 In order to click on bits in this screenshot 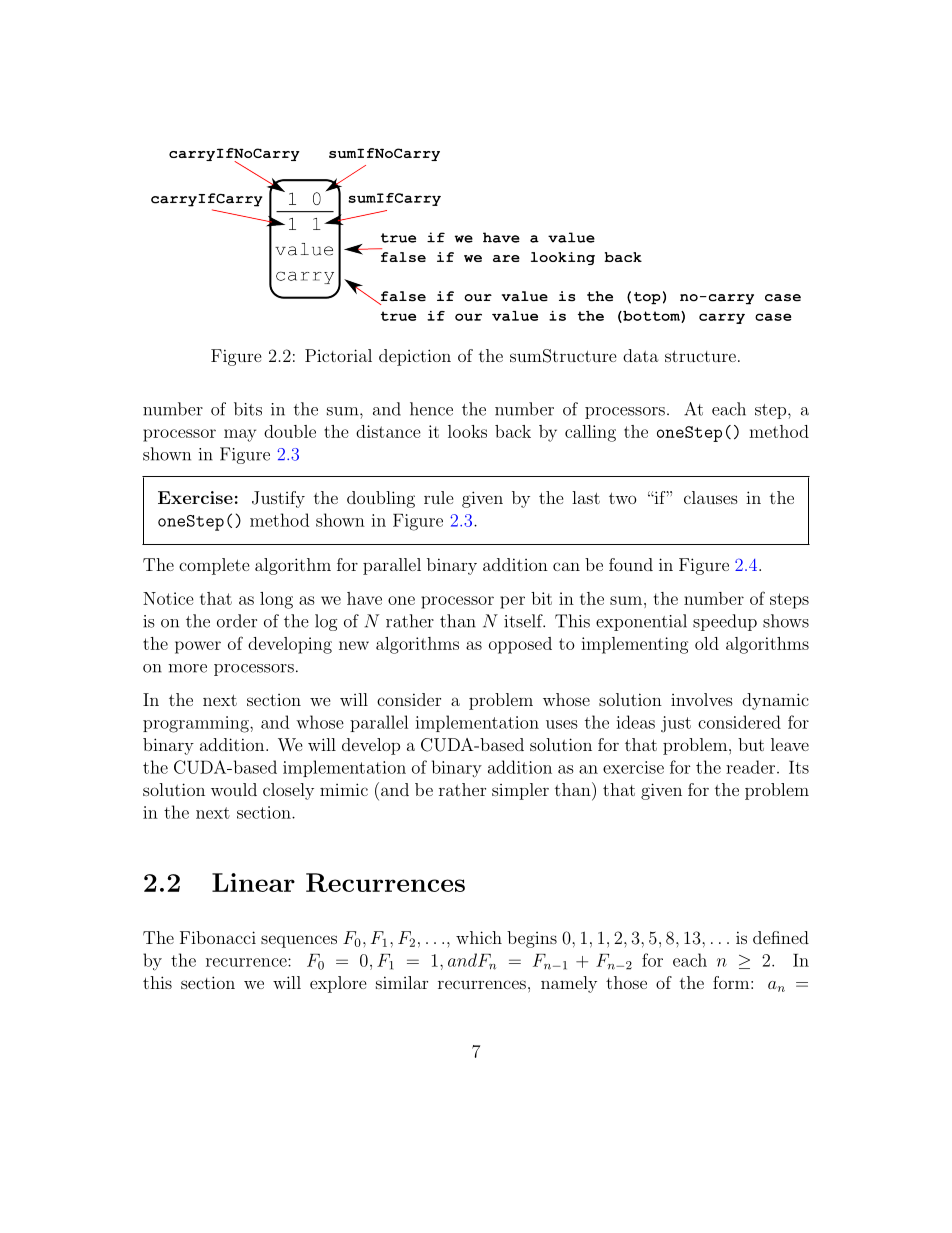, I will do `click(248, 409)`.
